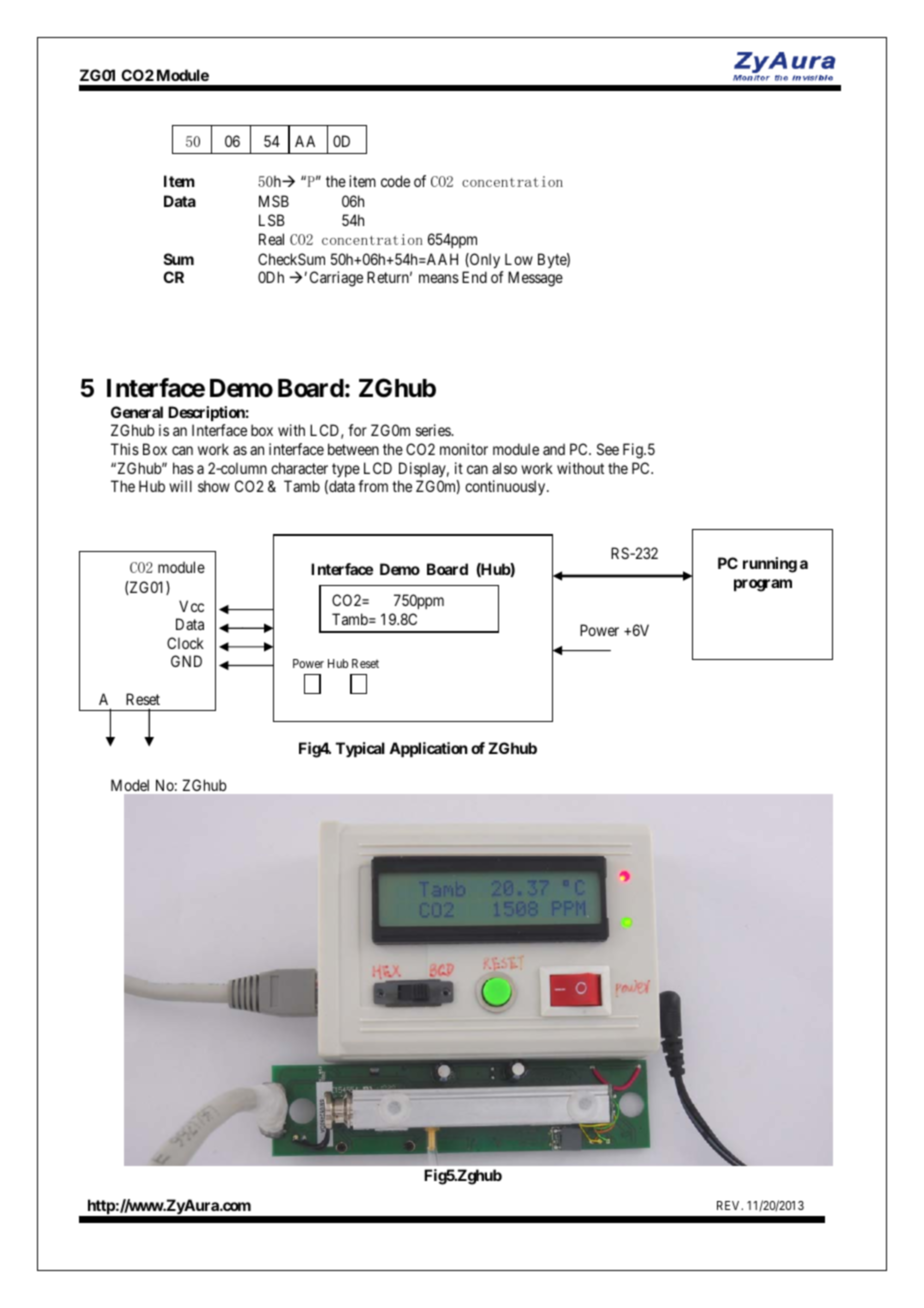 This screenshot has width=924, height=1308. I want to click on also, so click(504, 468).
